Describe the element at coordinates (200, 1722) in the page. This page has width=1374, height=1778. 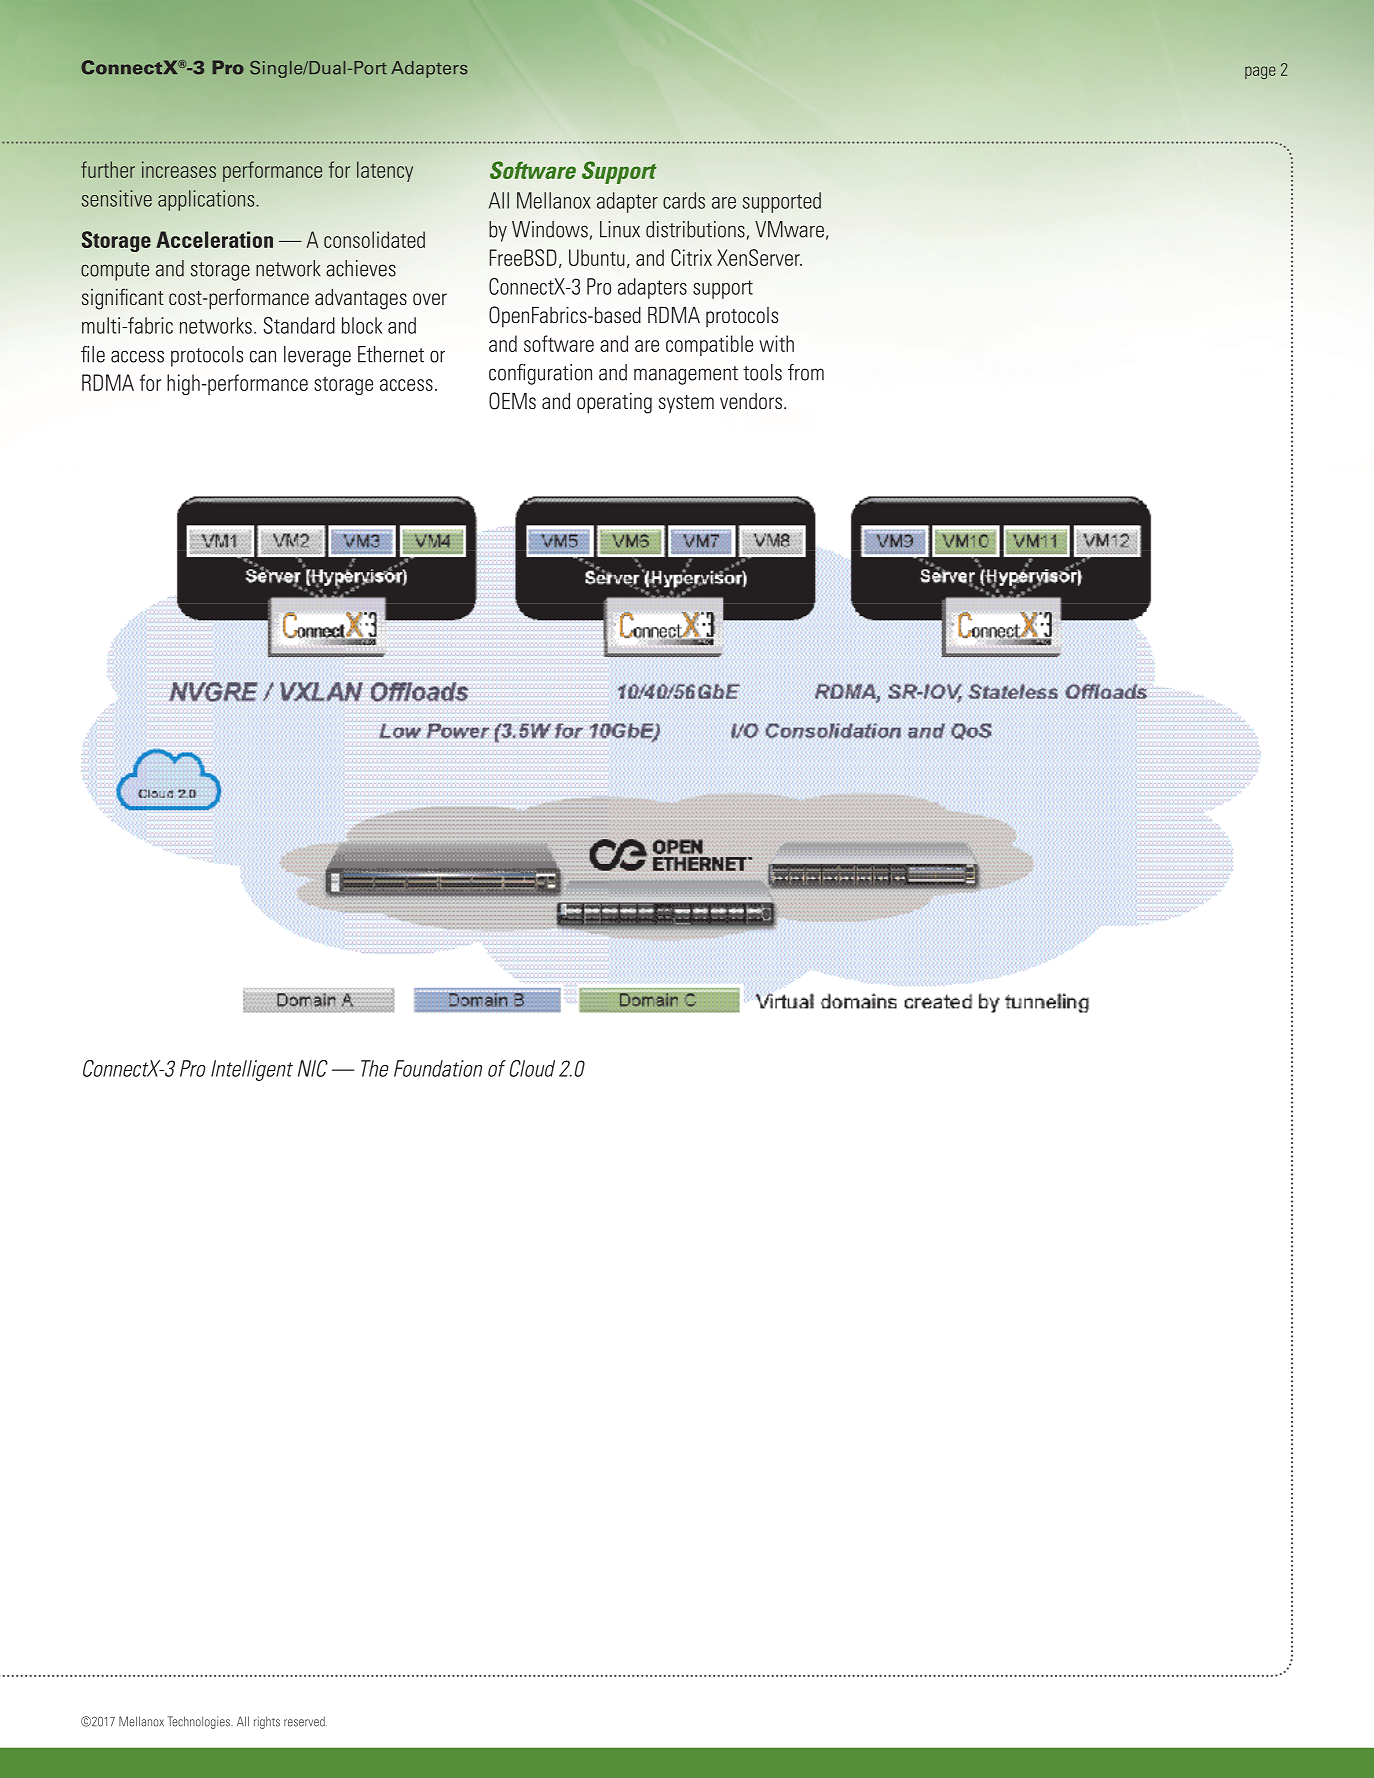
I see `Technologies` at that location.
